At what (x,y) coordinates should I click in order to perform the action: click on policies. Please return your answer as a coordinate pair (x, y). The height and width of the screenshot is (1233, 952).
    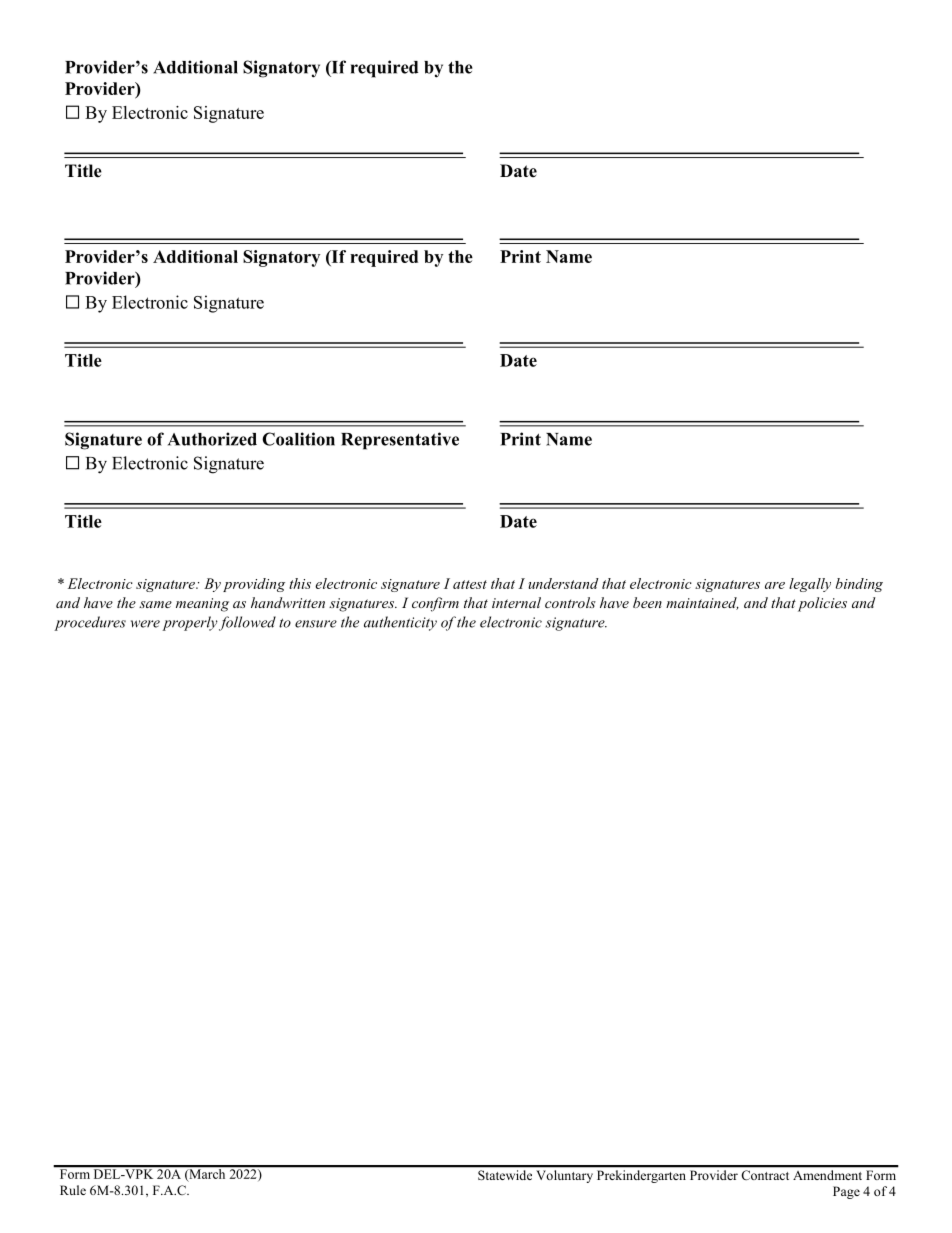
    Looking at the image, I should click on (822, 604).
